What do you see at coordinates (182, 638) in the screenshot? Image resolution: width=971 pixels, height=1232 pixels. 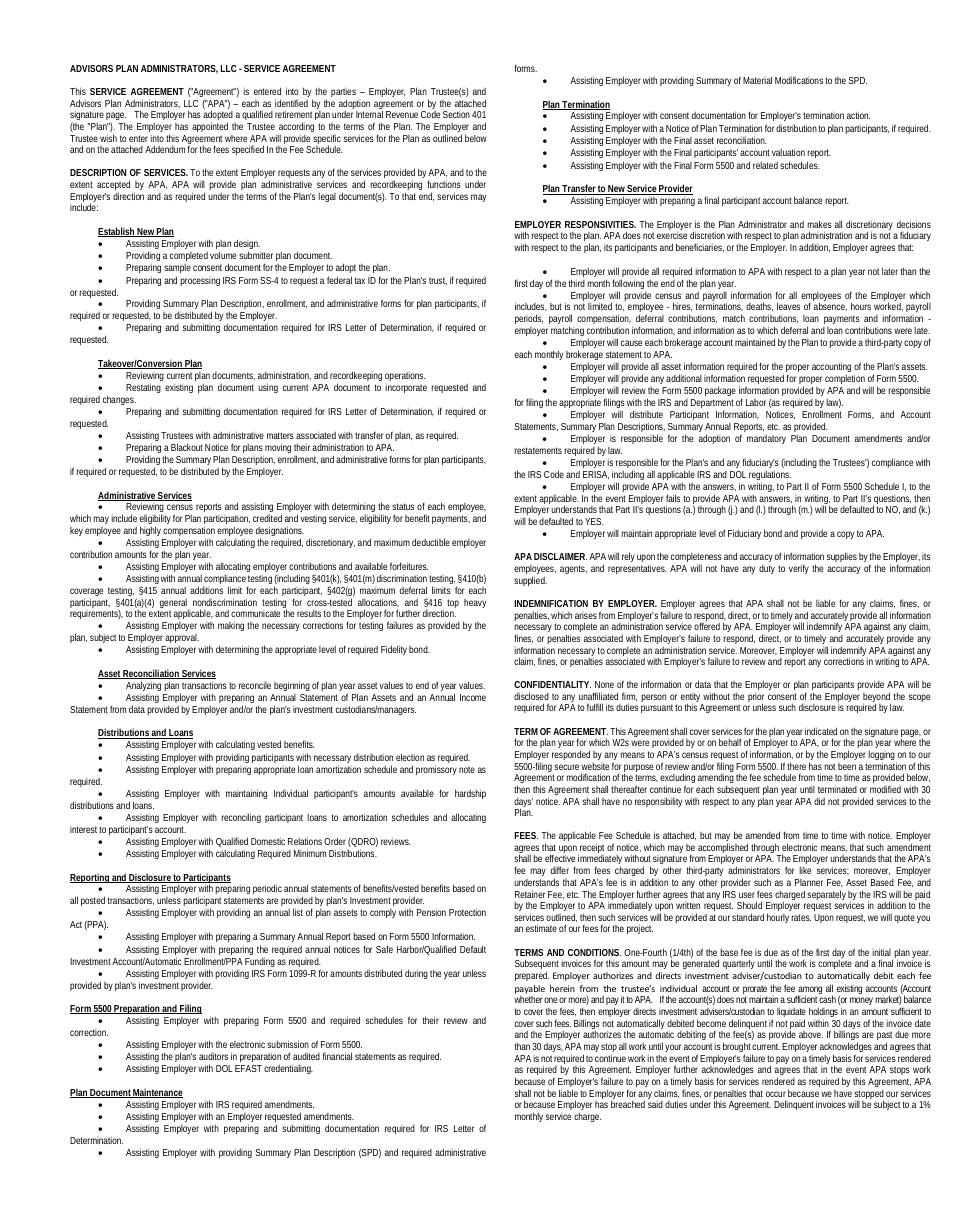 I see `approval` at bounding box center [182, 638].
